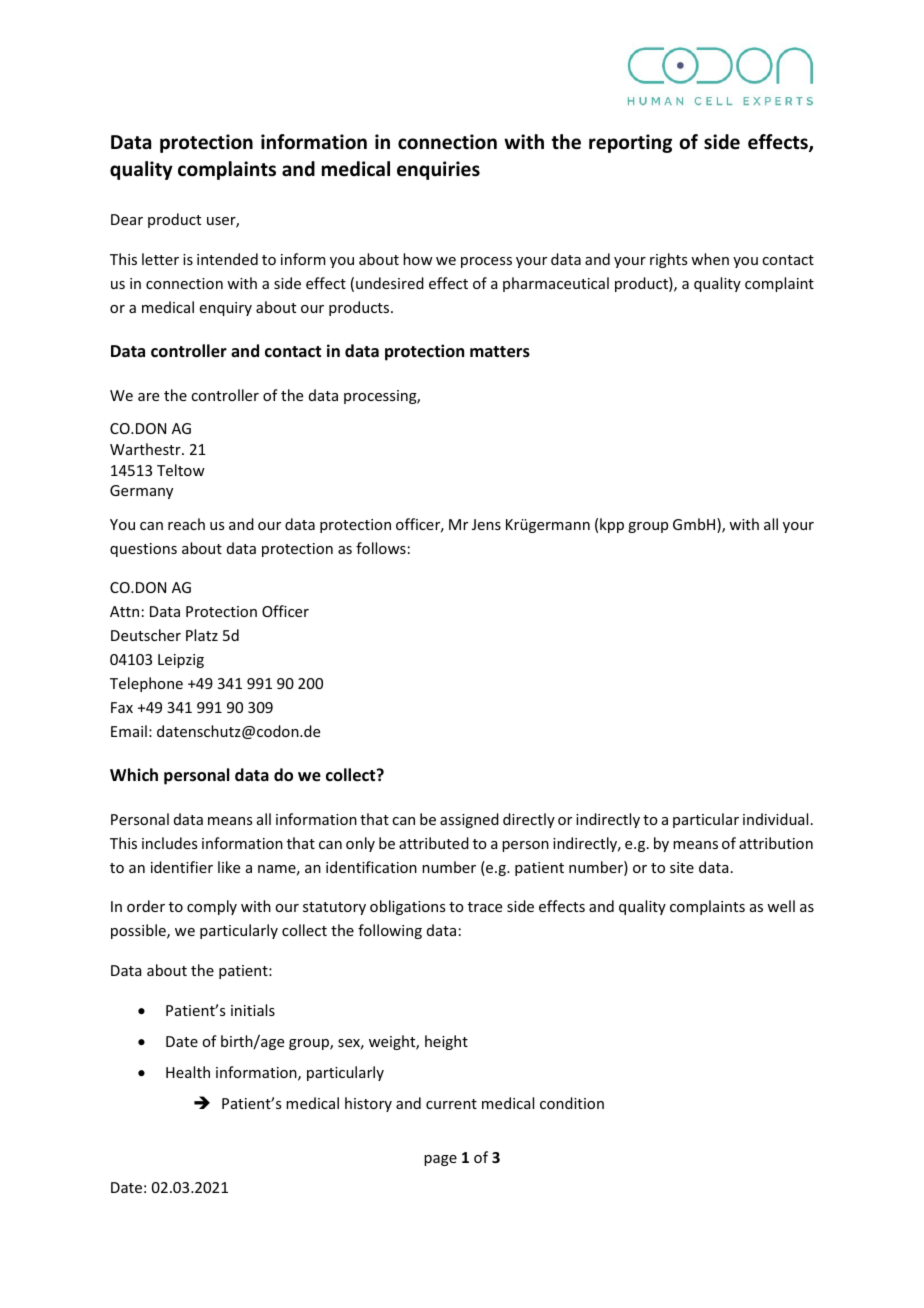 This screenshot has height=1308, width=924. I want to click on Health, so click(188, 1072).
